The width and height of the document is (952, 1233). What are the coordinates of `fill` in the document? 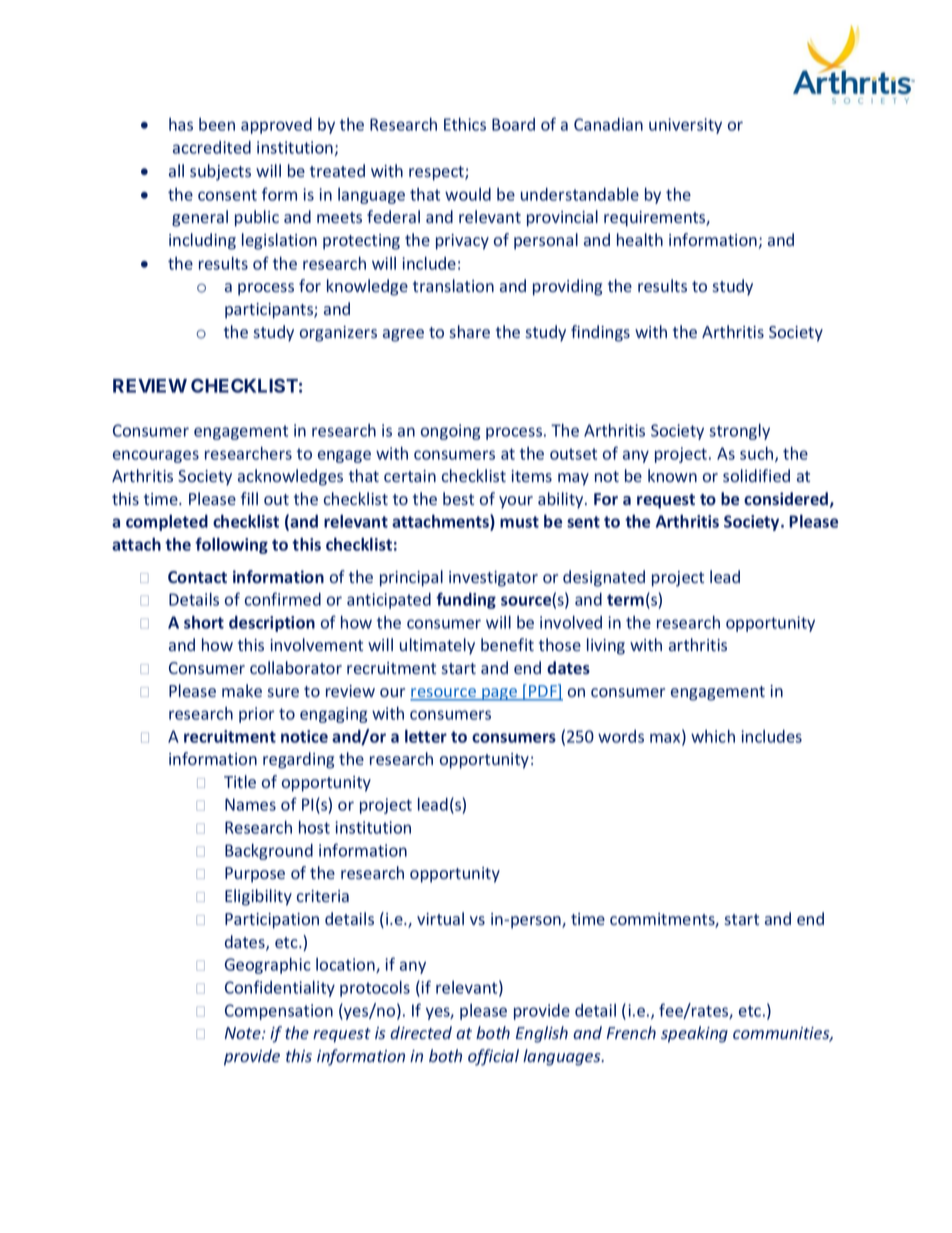 It's located at (249, 498).
